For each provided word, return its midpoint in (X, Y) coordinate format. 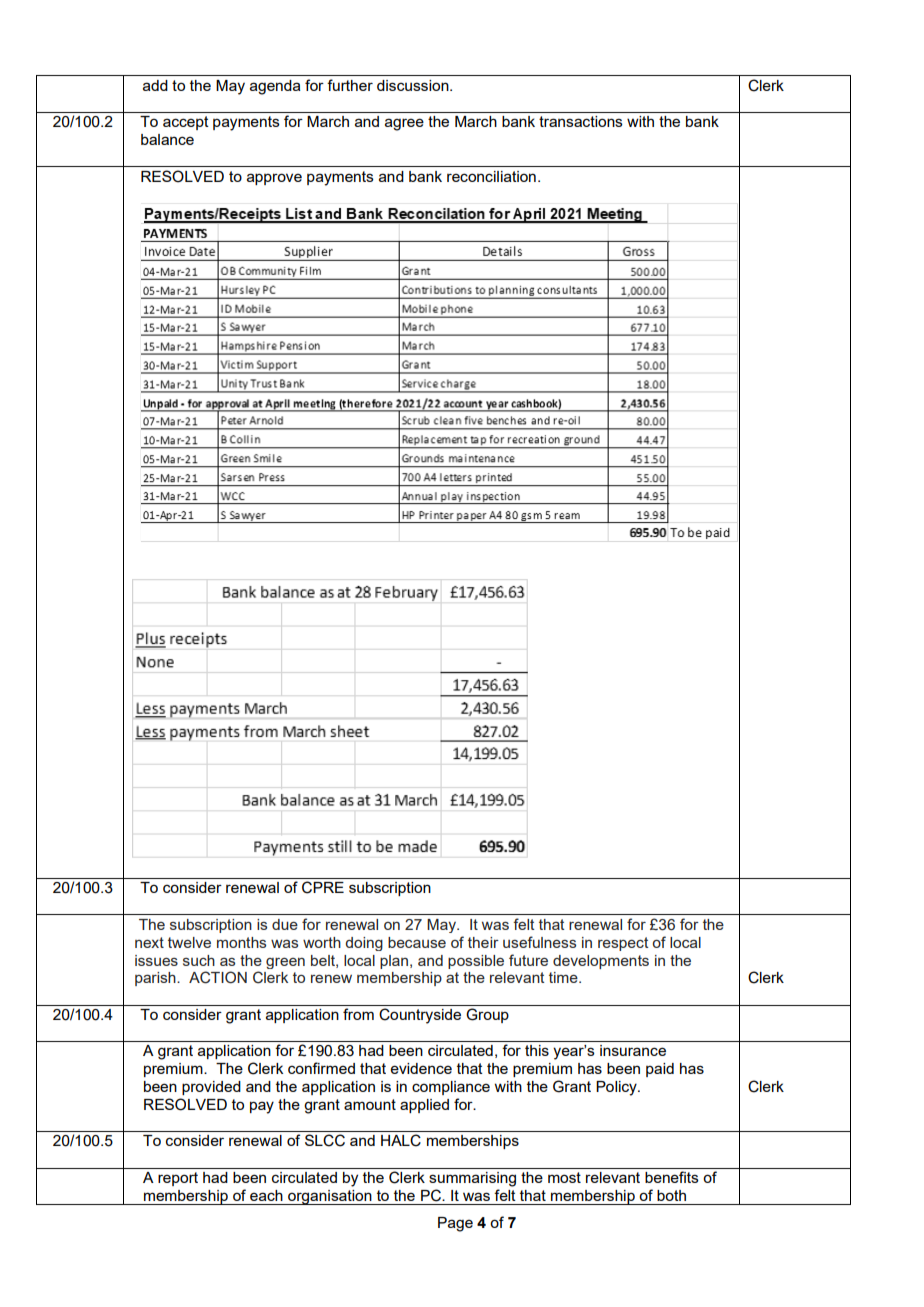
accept (186, 123)
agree (404, 124)
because (417, 942)
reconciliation (491, 176)
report (178, 1179)
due (285, 924)
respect (623, 944)
